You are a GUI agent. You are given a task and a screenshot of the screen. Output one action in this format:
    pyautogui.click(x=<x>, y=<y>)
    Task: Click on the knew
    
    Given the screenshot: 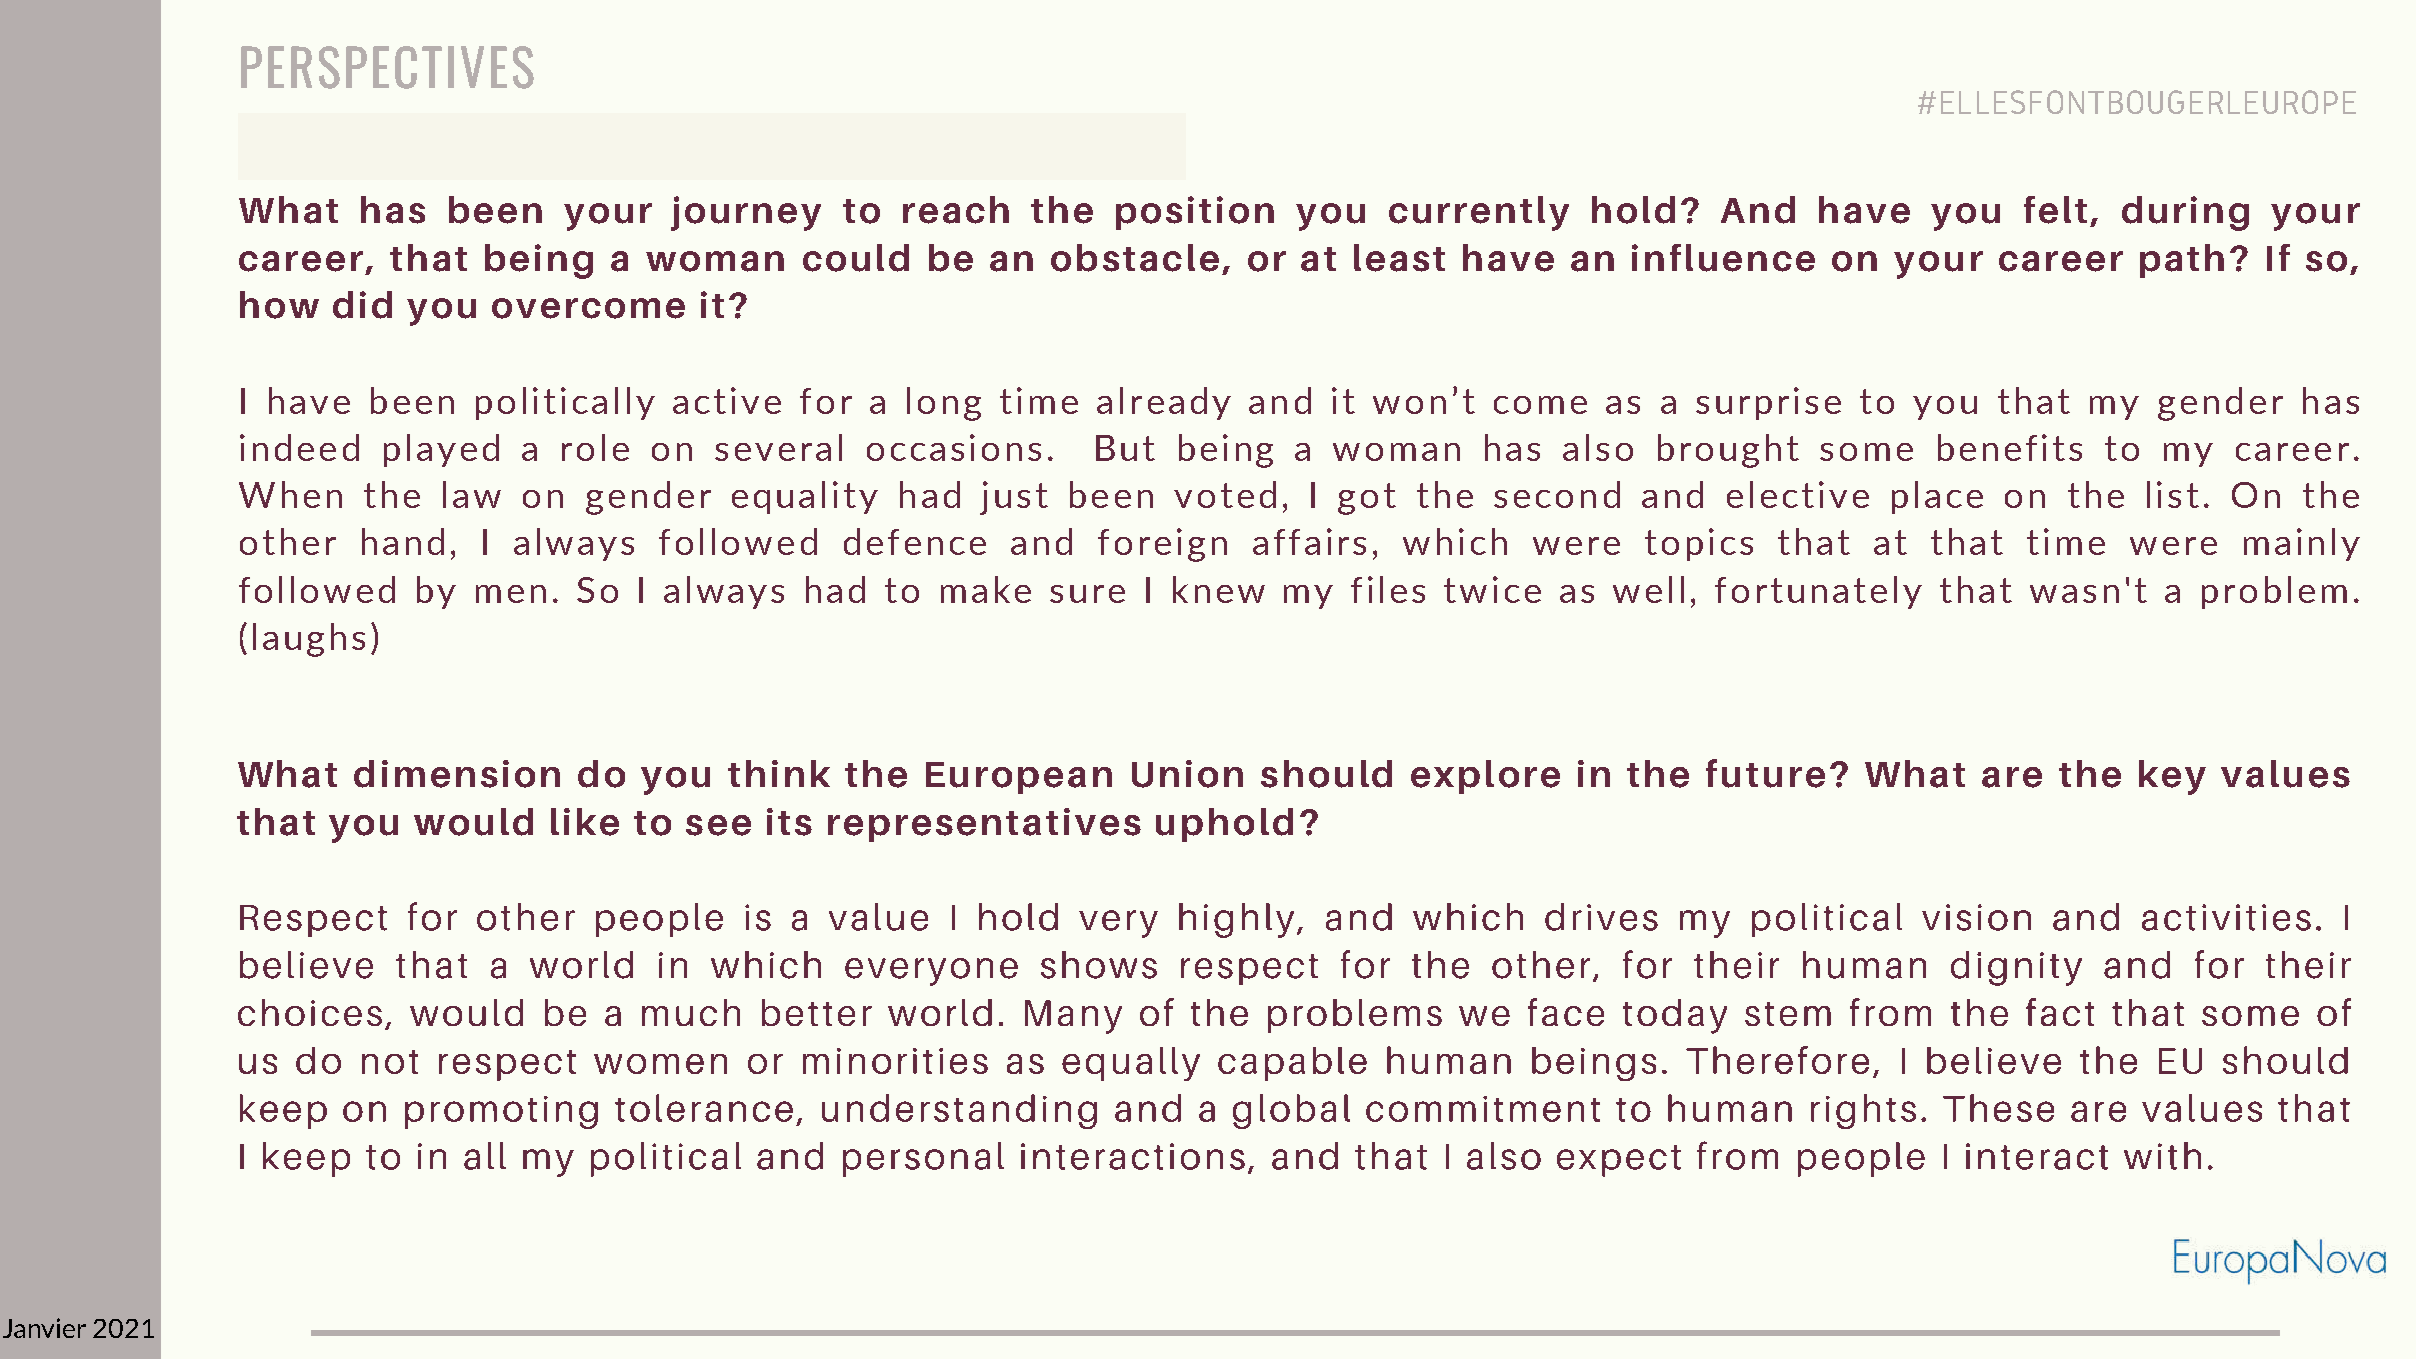 What is the action you would take?
    pyautogui.click(x=1219, y=589)
